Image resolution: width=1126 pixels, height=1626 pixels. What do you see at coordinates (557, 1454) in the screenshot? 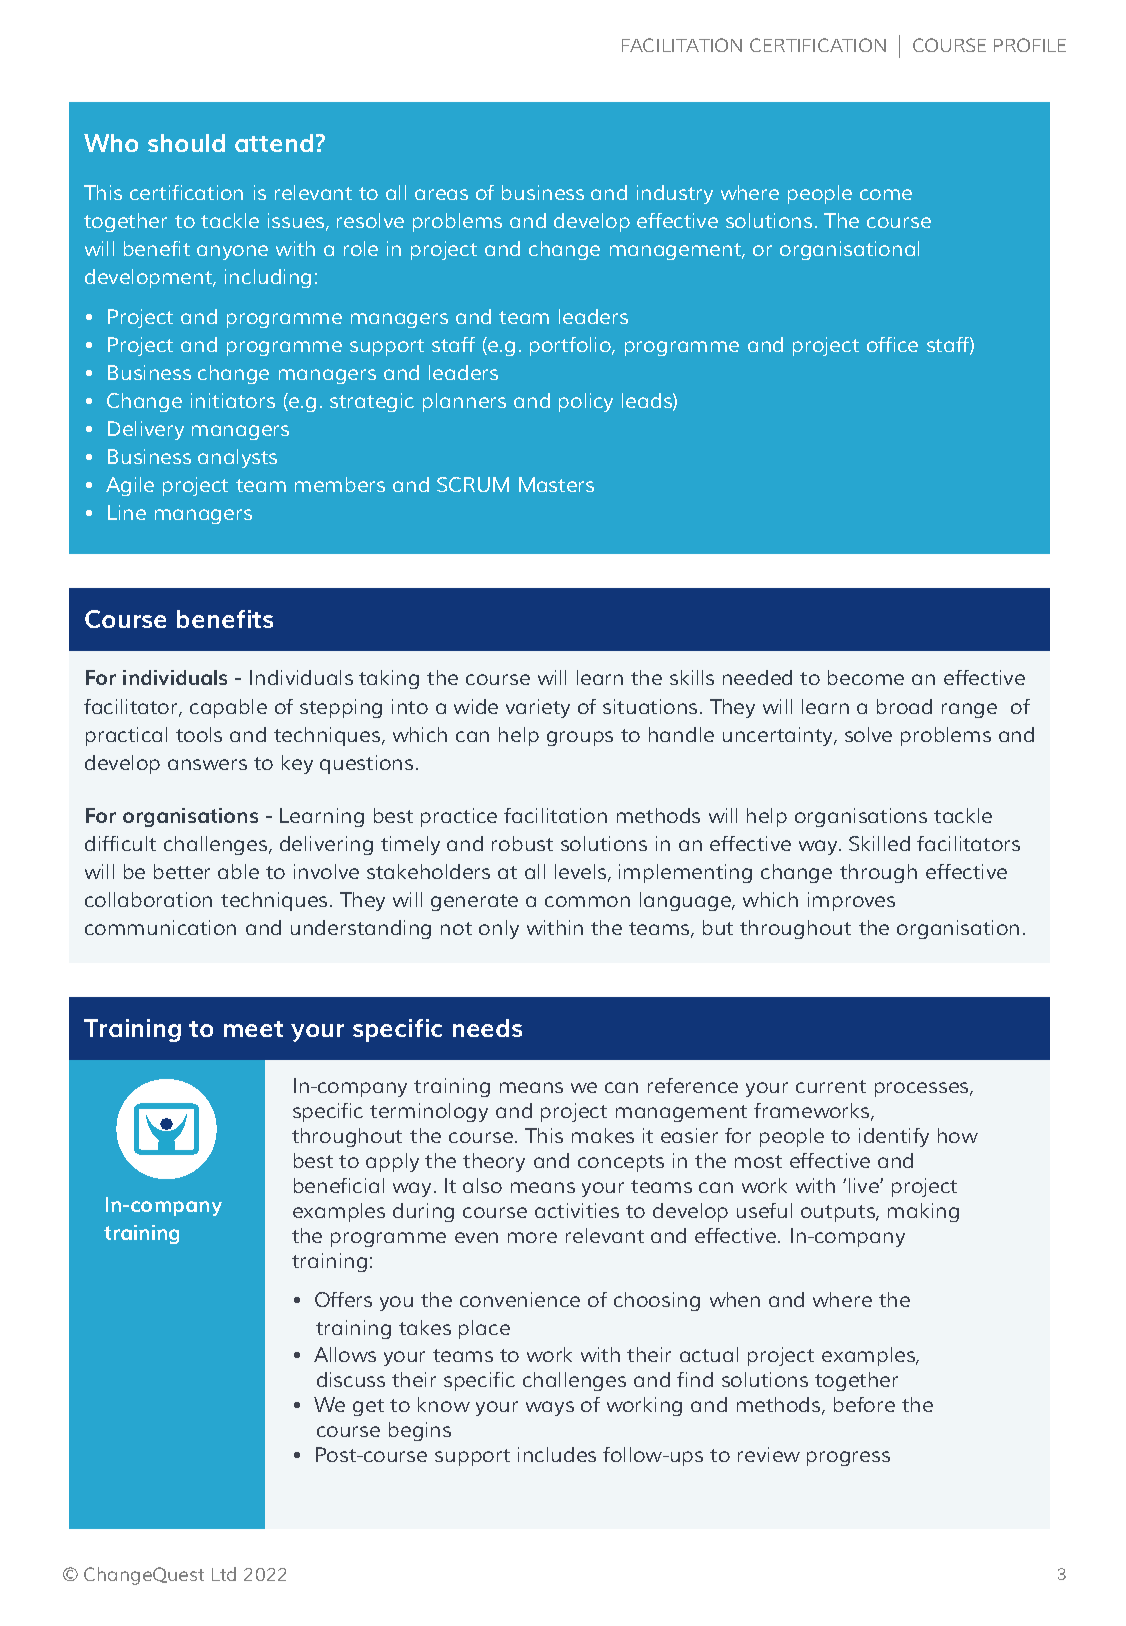
I see `includes` at bounding box center [557, 1454].
